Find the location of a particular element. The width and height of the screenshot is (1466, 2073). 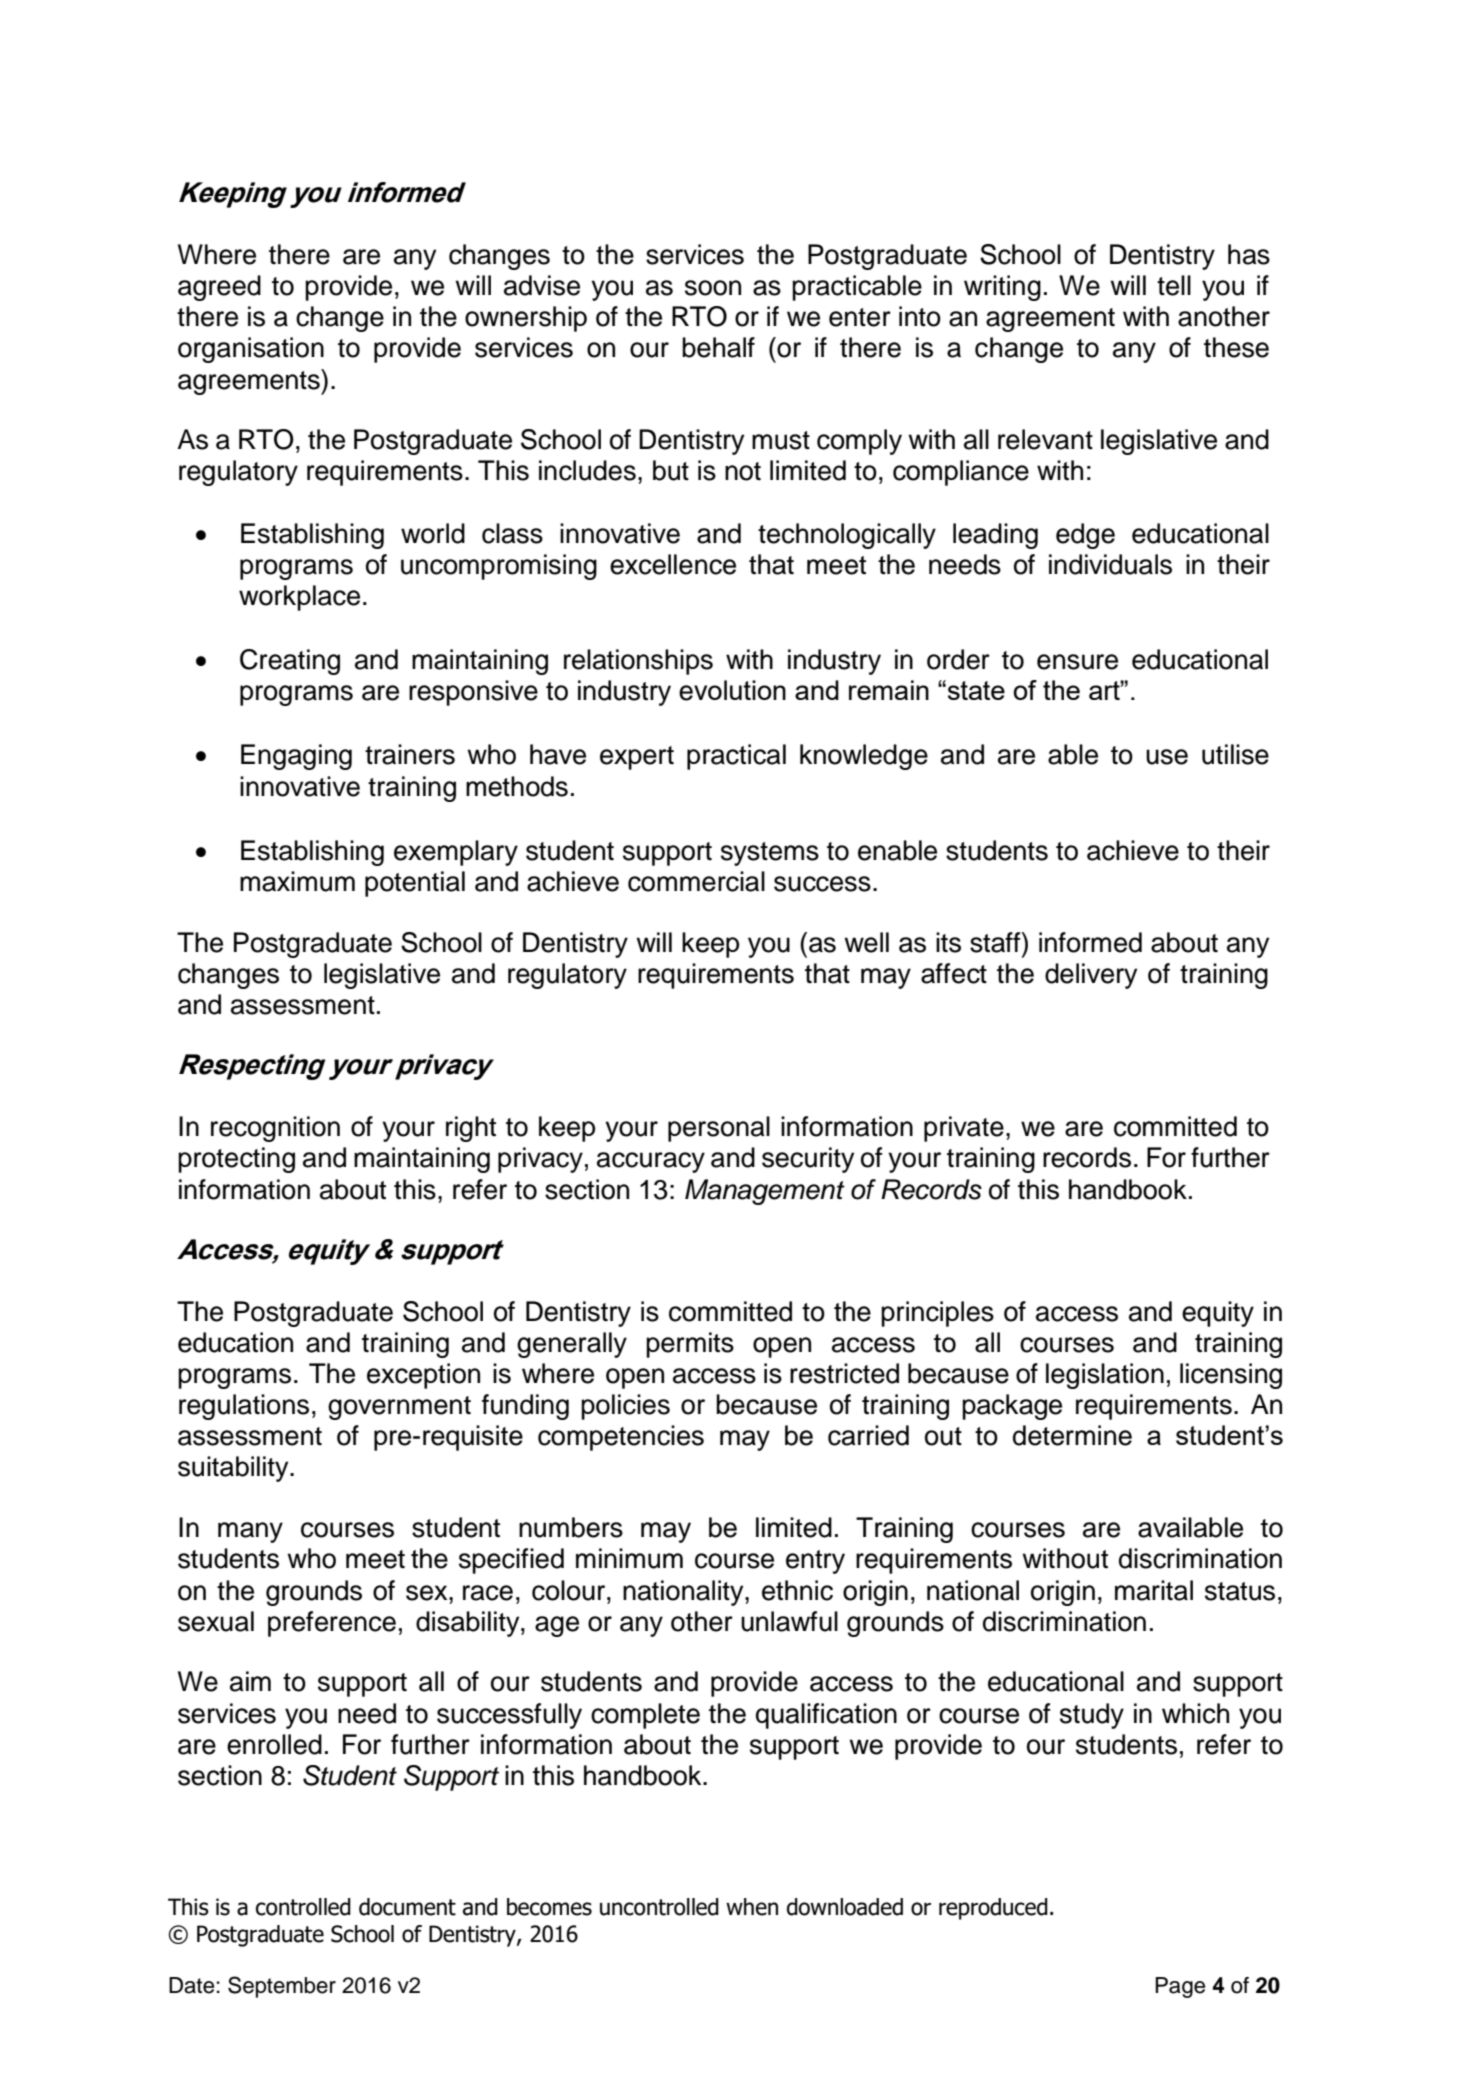

recognition is located at coordinates (275, 1129).
